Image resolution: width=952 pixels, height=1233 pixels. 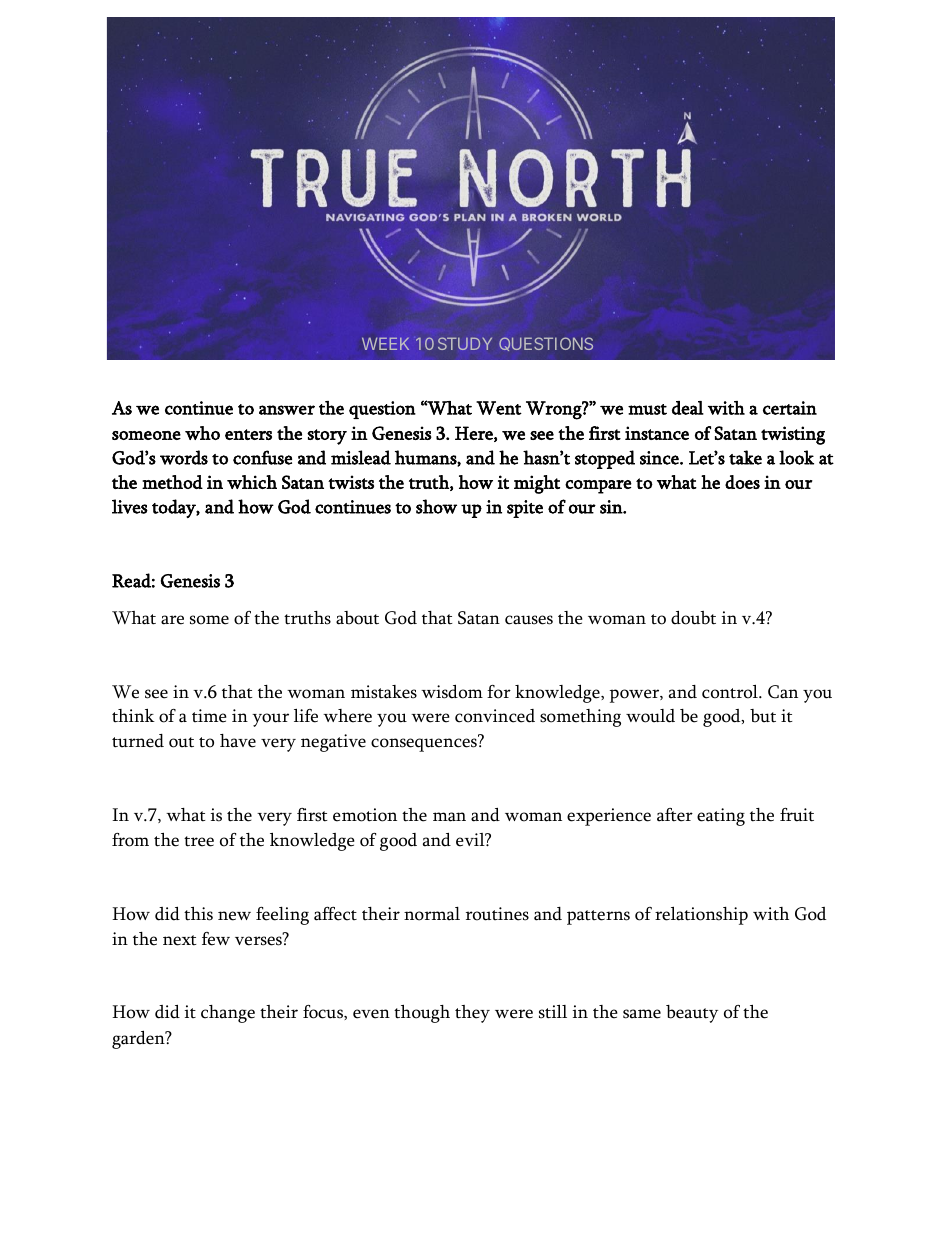 I want to click on answer, so click(x=287, y=410).
